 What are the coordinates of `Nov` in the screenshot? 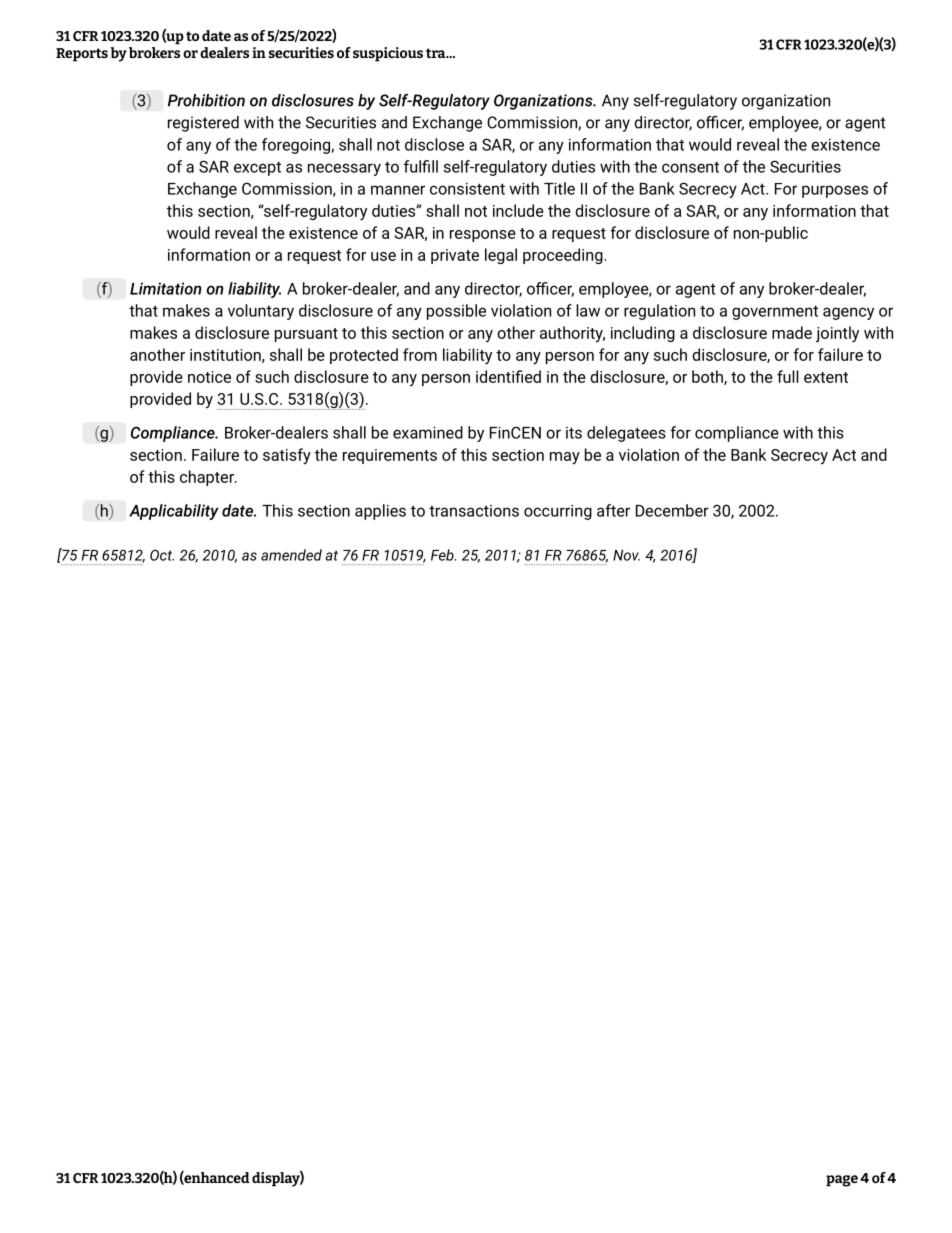 It's located at (626, 555).
